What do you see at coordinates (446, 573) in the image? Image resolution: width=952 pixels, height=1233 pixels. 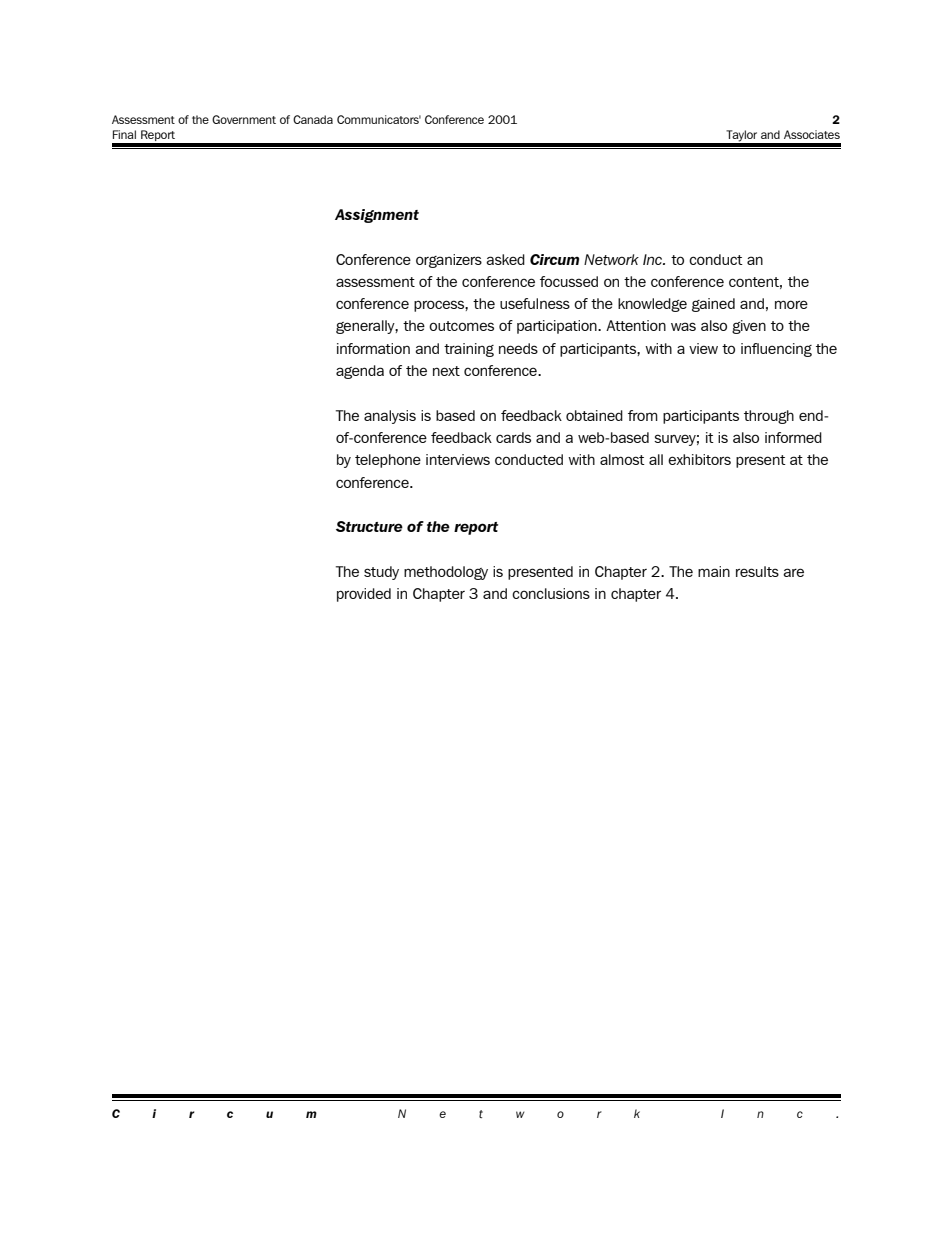 I see `methodology` at bounding box center [446, 573].
